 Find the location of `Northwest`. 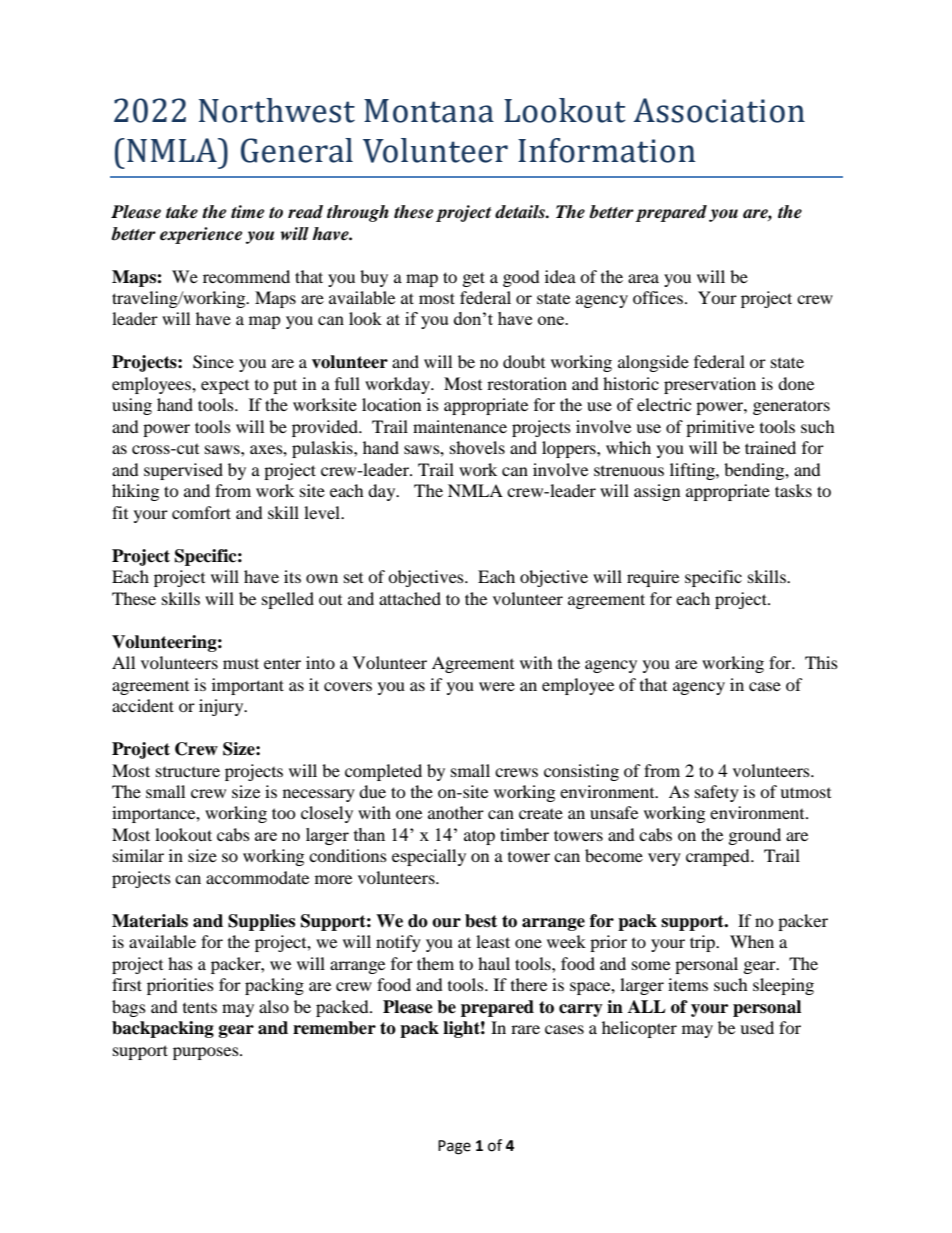

Northwest is located at coordinates (277, 110).
